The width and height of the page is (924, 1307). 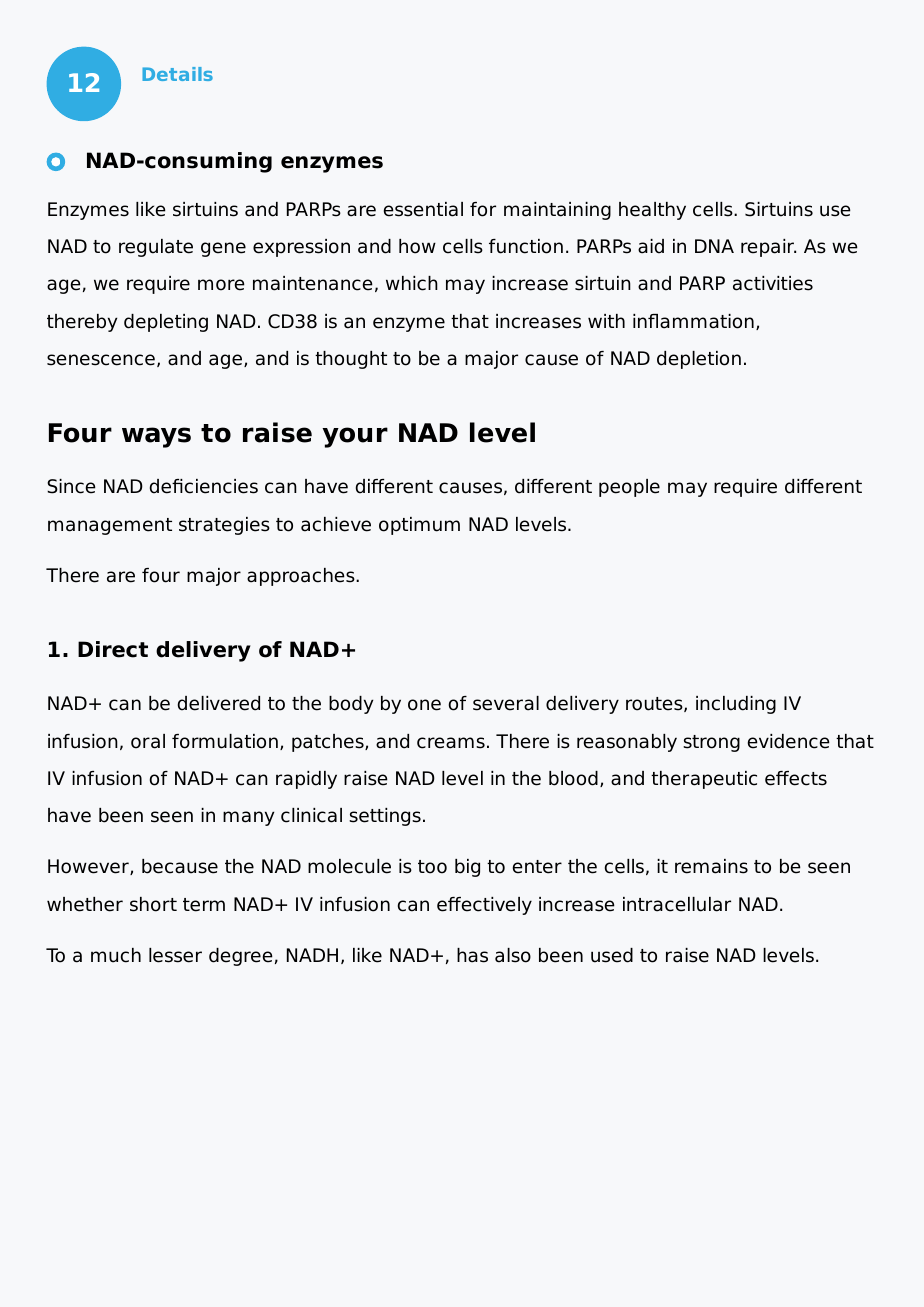 What do you see at coordinates (629, 488) in the page?
I see `people` at bounding box center [629, 488].
